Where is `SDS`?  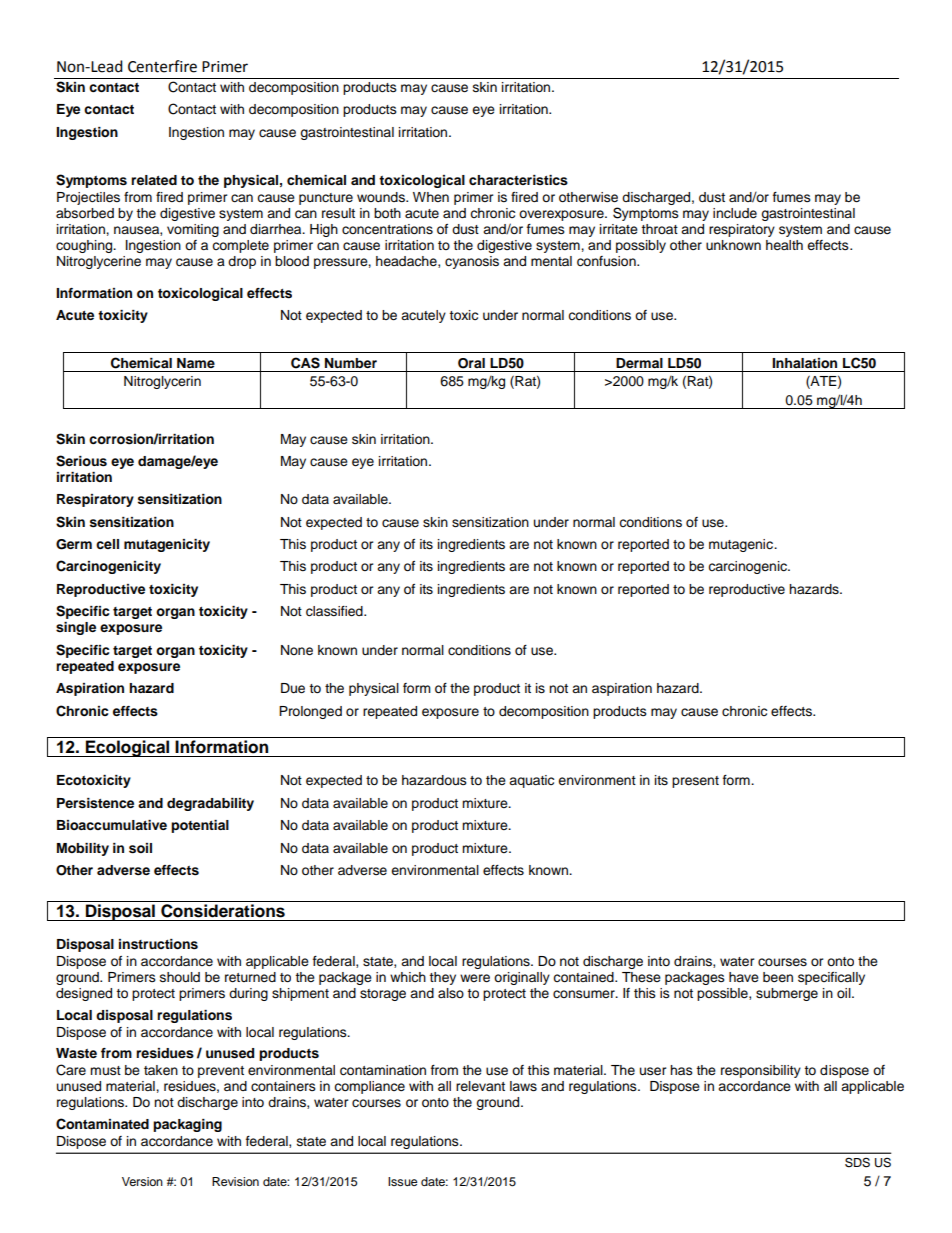
SDS is located at coordinates (857, 1162).
